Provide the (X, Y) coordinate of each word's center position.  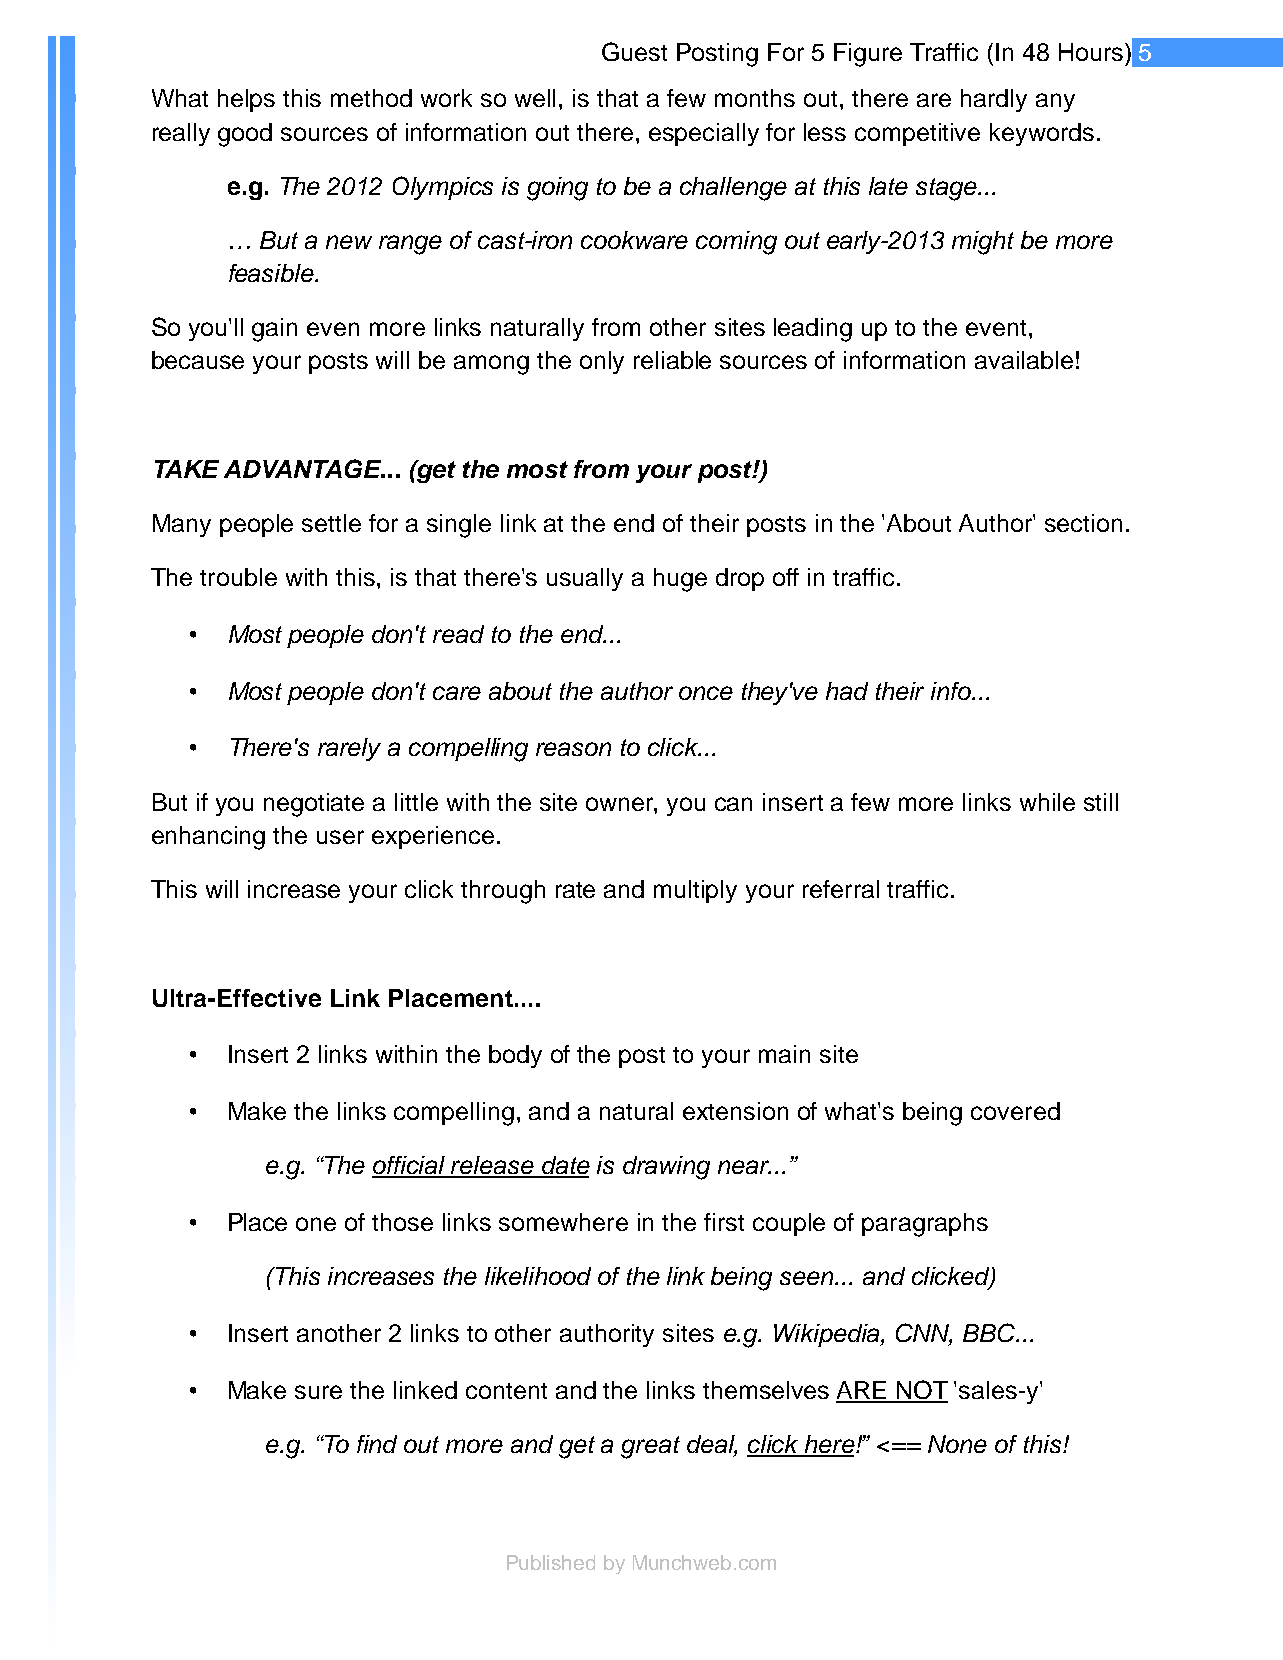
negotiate (314, 805)
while (1047, 802)
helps (246, 100)
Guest (634, 51)
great (650, 1447)
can (733, 804)
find (377, 1444)
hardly (994, 100)
